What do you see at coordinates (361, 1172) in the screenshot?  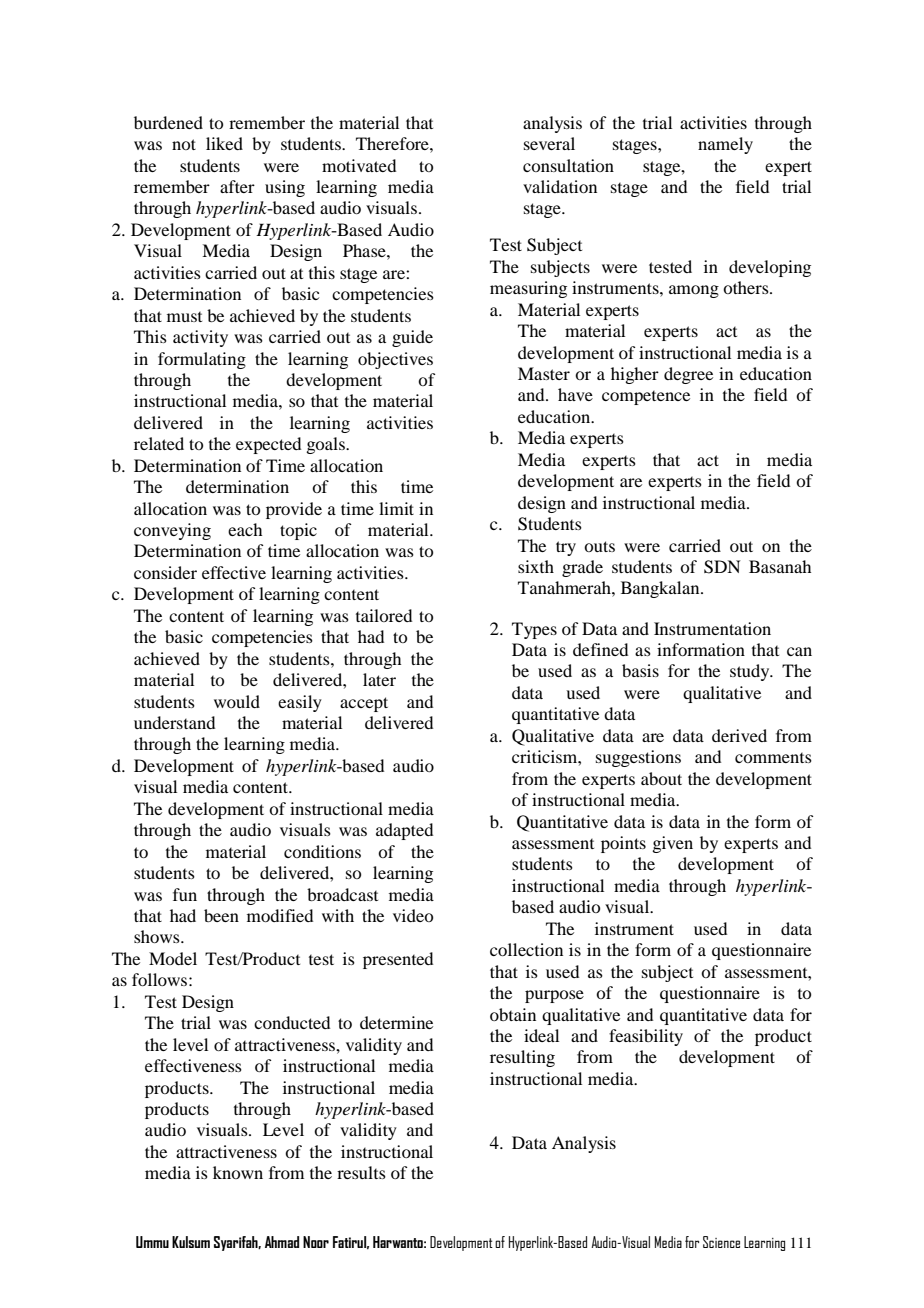 I see `results` at bounding box center [361, 1172].
